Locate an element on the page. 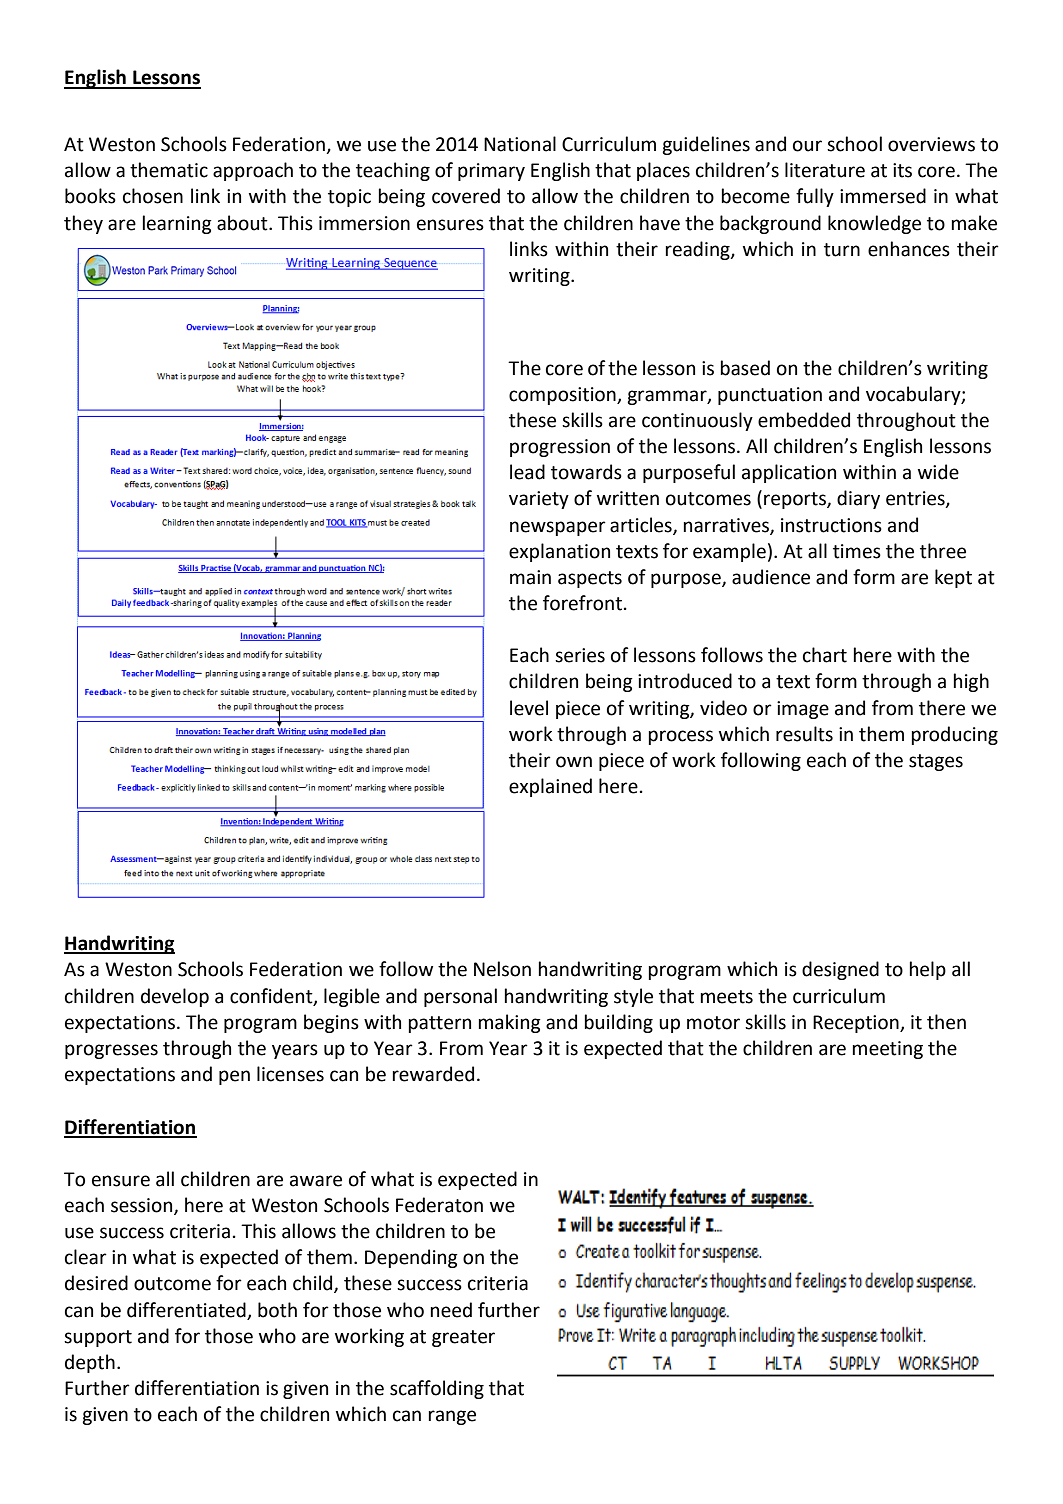  explained is located at coordinates (550, 787).
